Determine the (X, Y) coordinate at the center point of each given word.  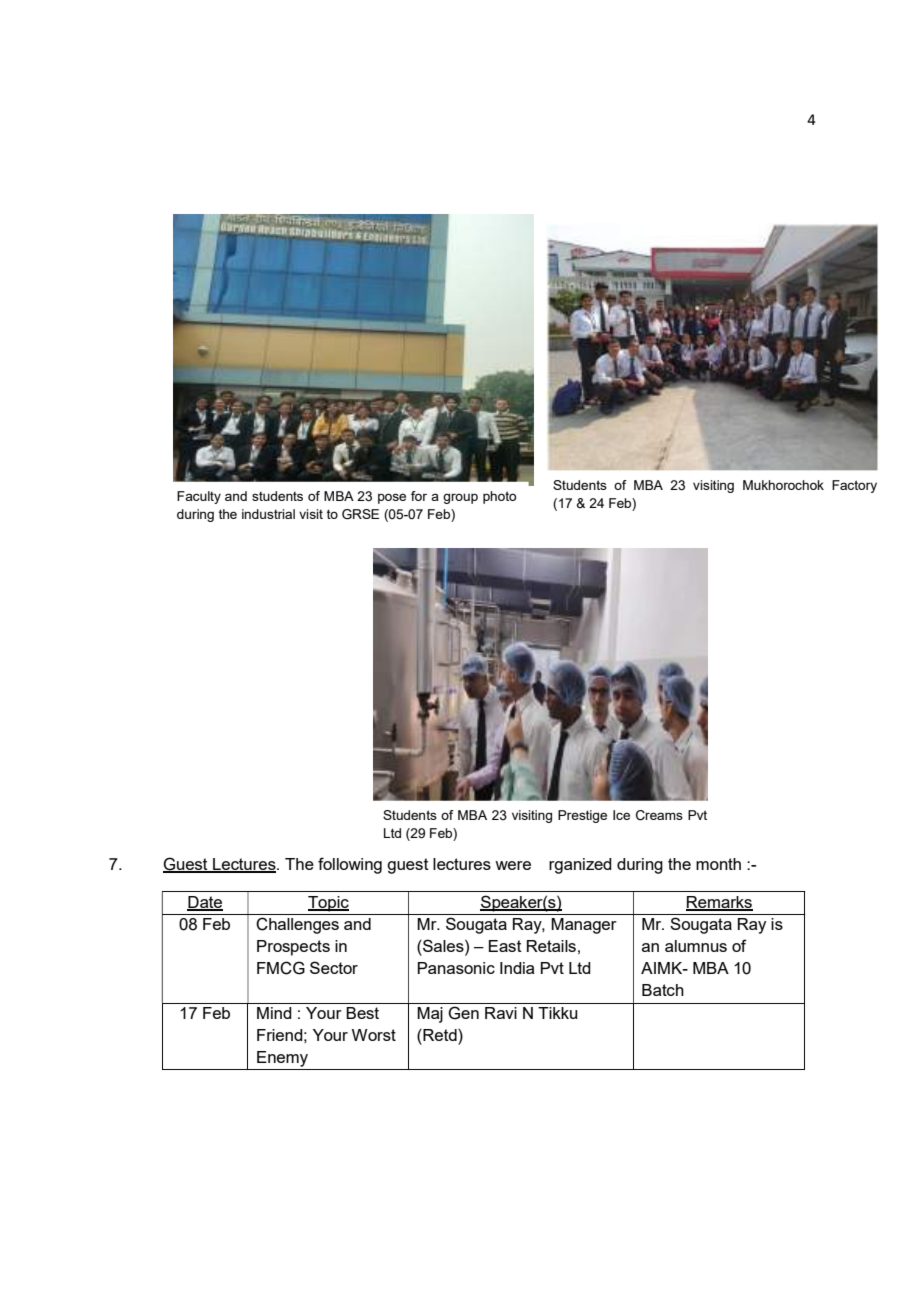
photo (499, 497)
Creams (659, 815)
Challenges (297, 925)
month (718, 864)
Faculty (199, 497)
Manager (584, 926)
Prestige (582, 816)
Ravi (501, 1013)
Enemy (282, 1059)
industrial (268, 514)
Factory (854, 486)
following (350, 865)
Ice (621, 815)
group (460, 498)
